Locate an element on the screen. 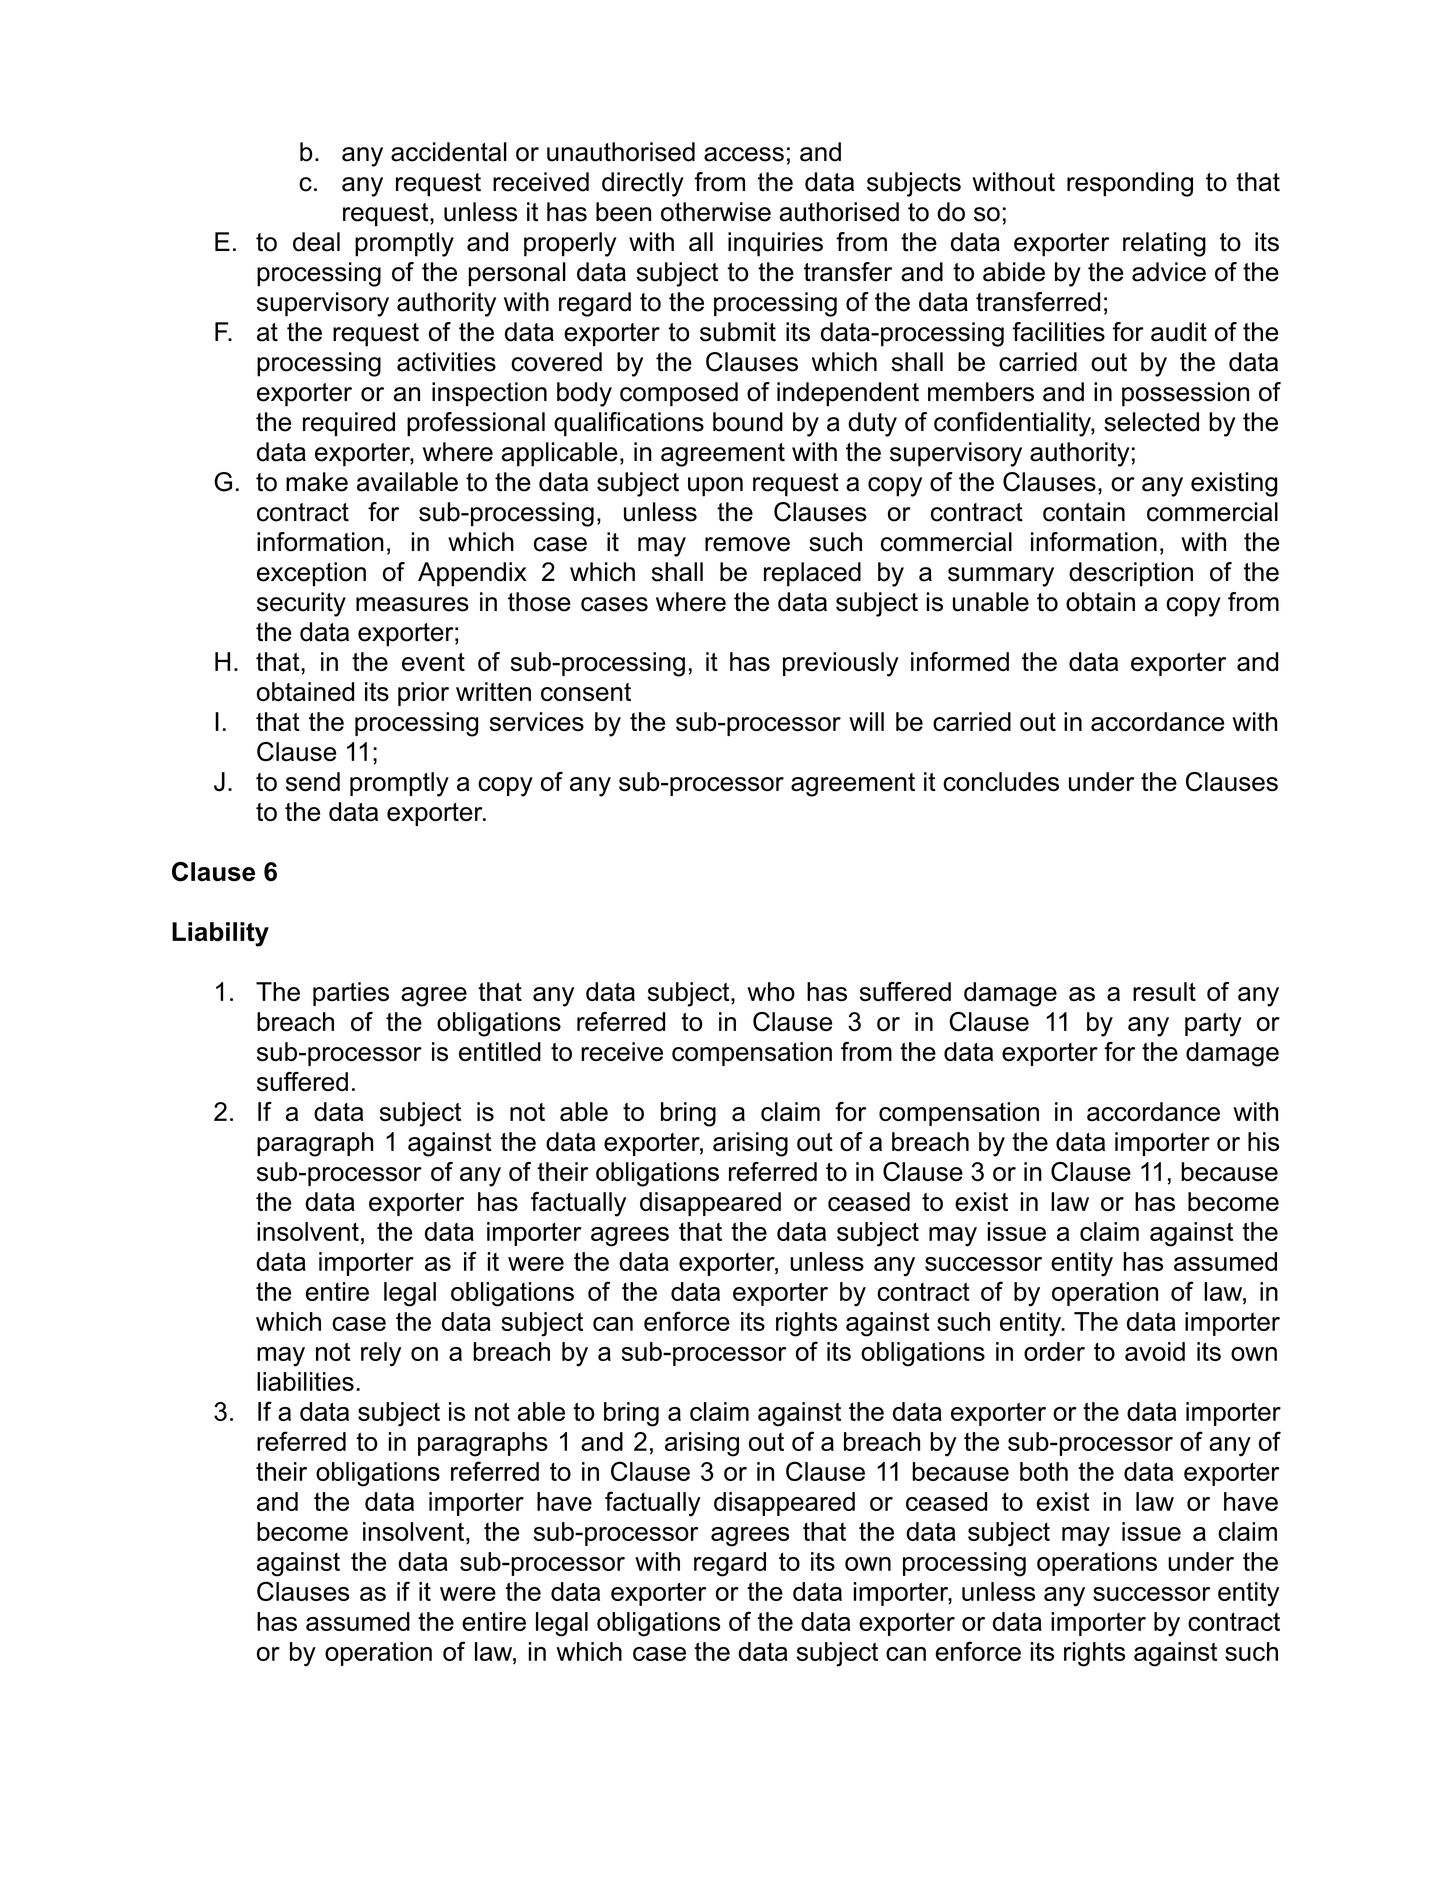  avoid is located at coordinates (1155, 1351).
